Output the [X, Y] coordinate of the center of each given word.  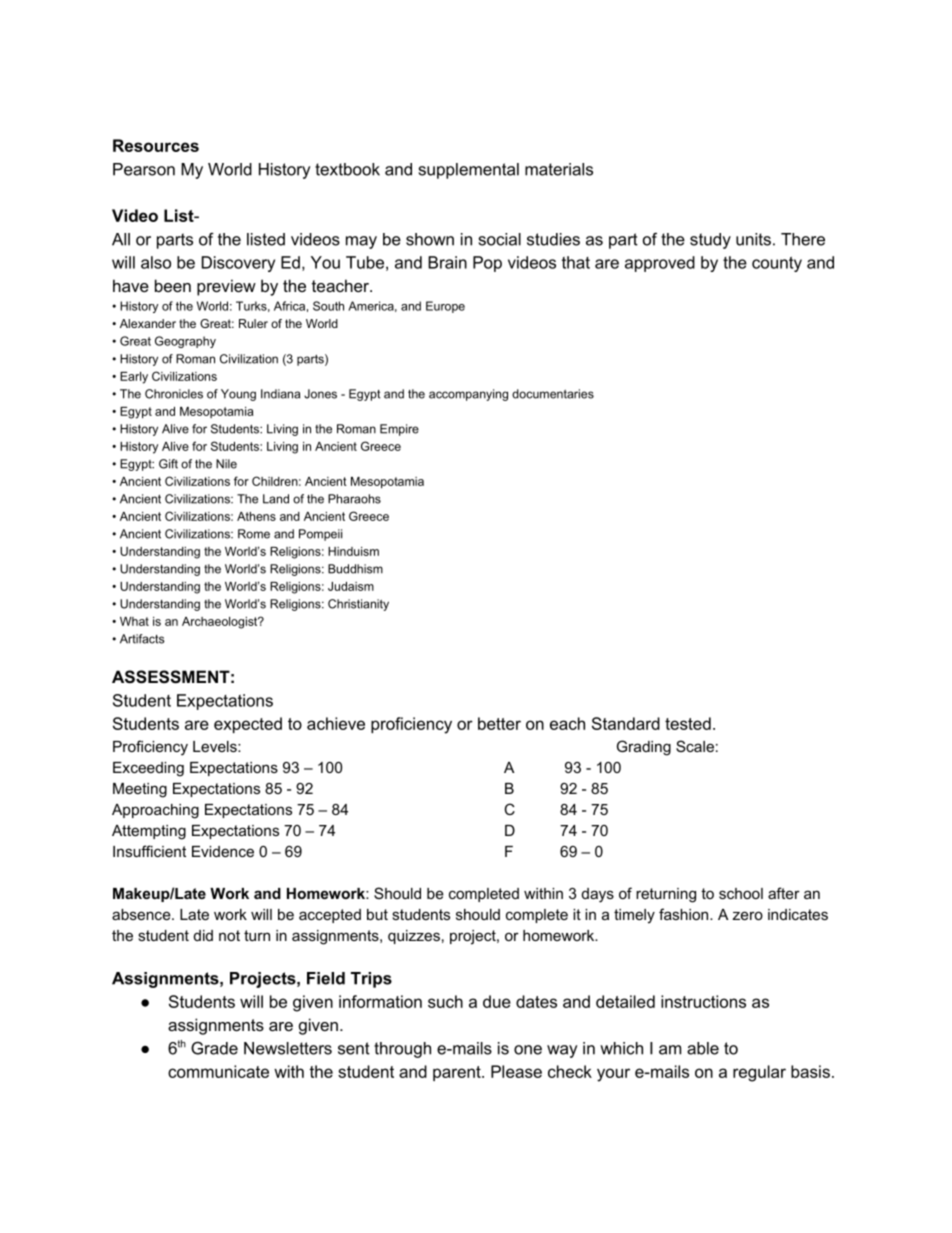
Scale [695, 746]
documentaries [553, 394]
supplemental [469, 171]
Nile [226, 464]
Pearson [144, 169]
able [703, 1048]
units [753, 239]
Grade [214, 1048]
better [499, 723]
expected [248, 725]
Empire [399, 430]
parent [458, 1073]
